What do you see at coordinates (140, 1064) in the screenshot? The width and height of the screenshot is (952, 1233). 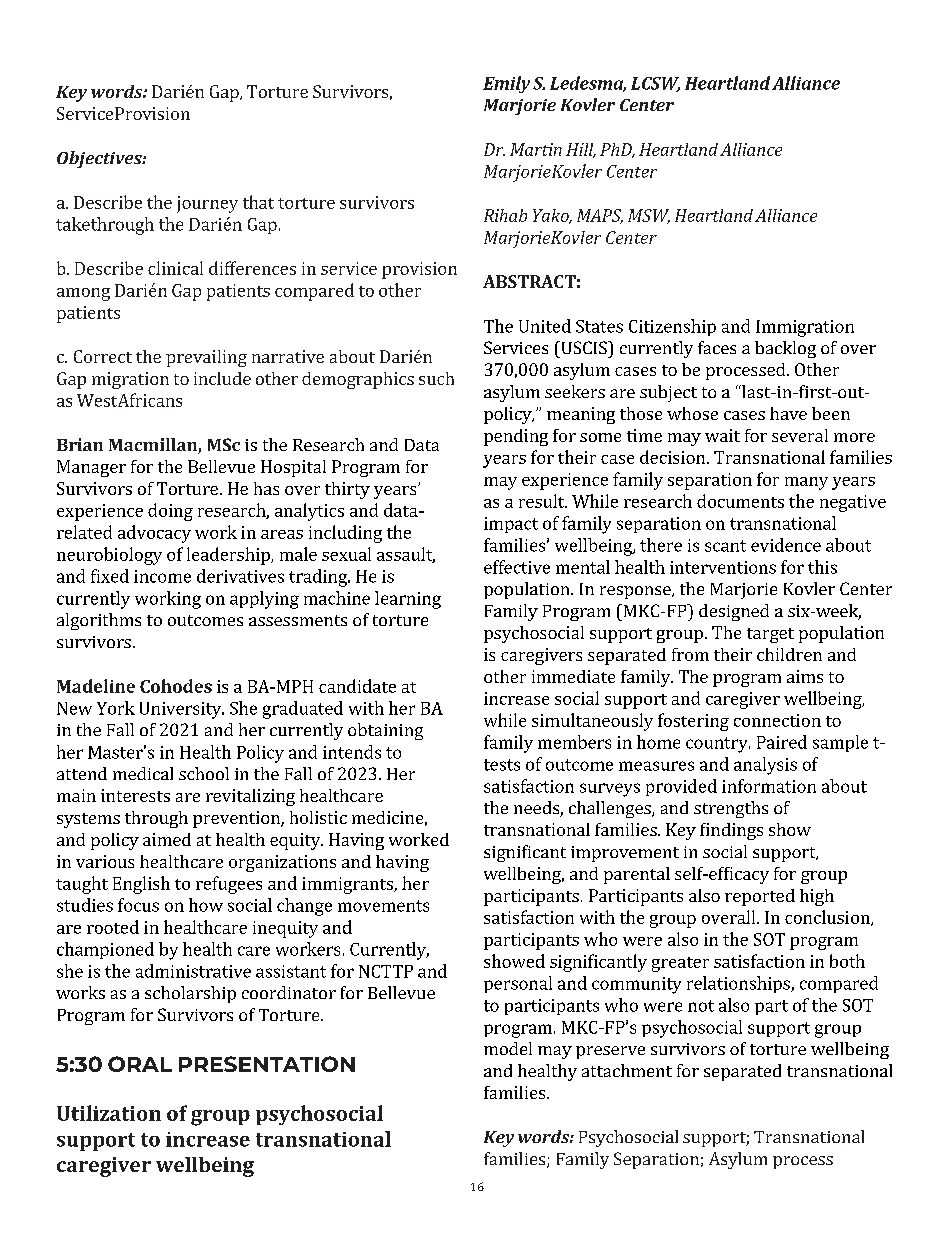 I see `ORAL` at bounding box center [140, 1064].
